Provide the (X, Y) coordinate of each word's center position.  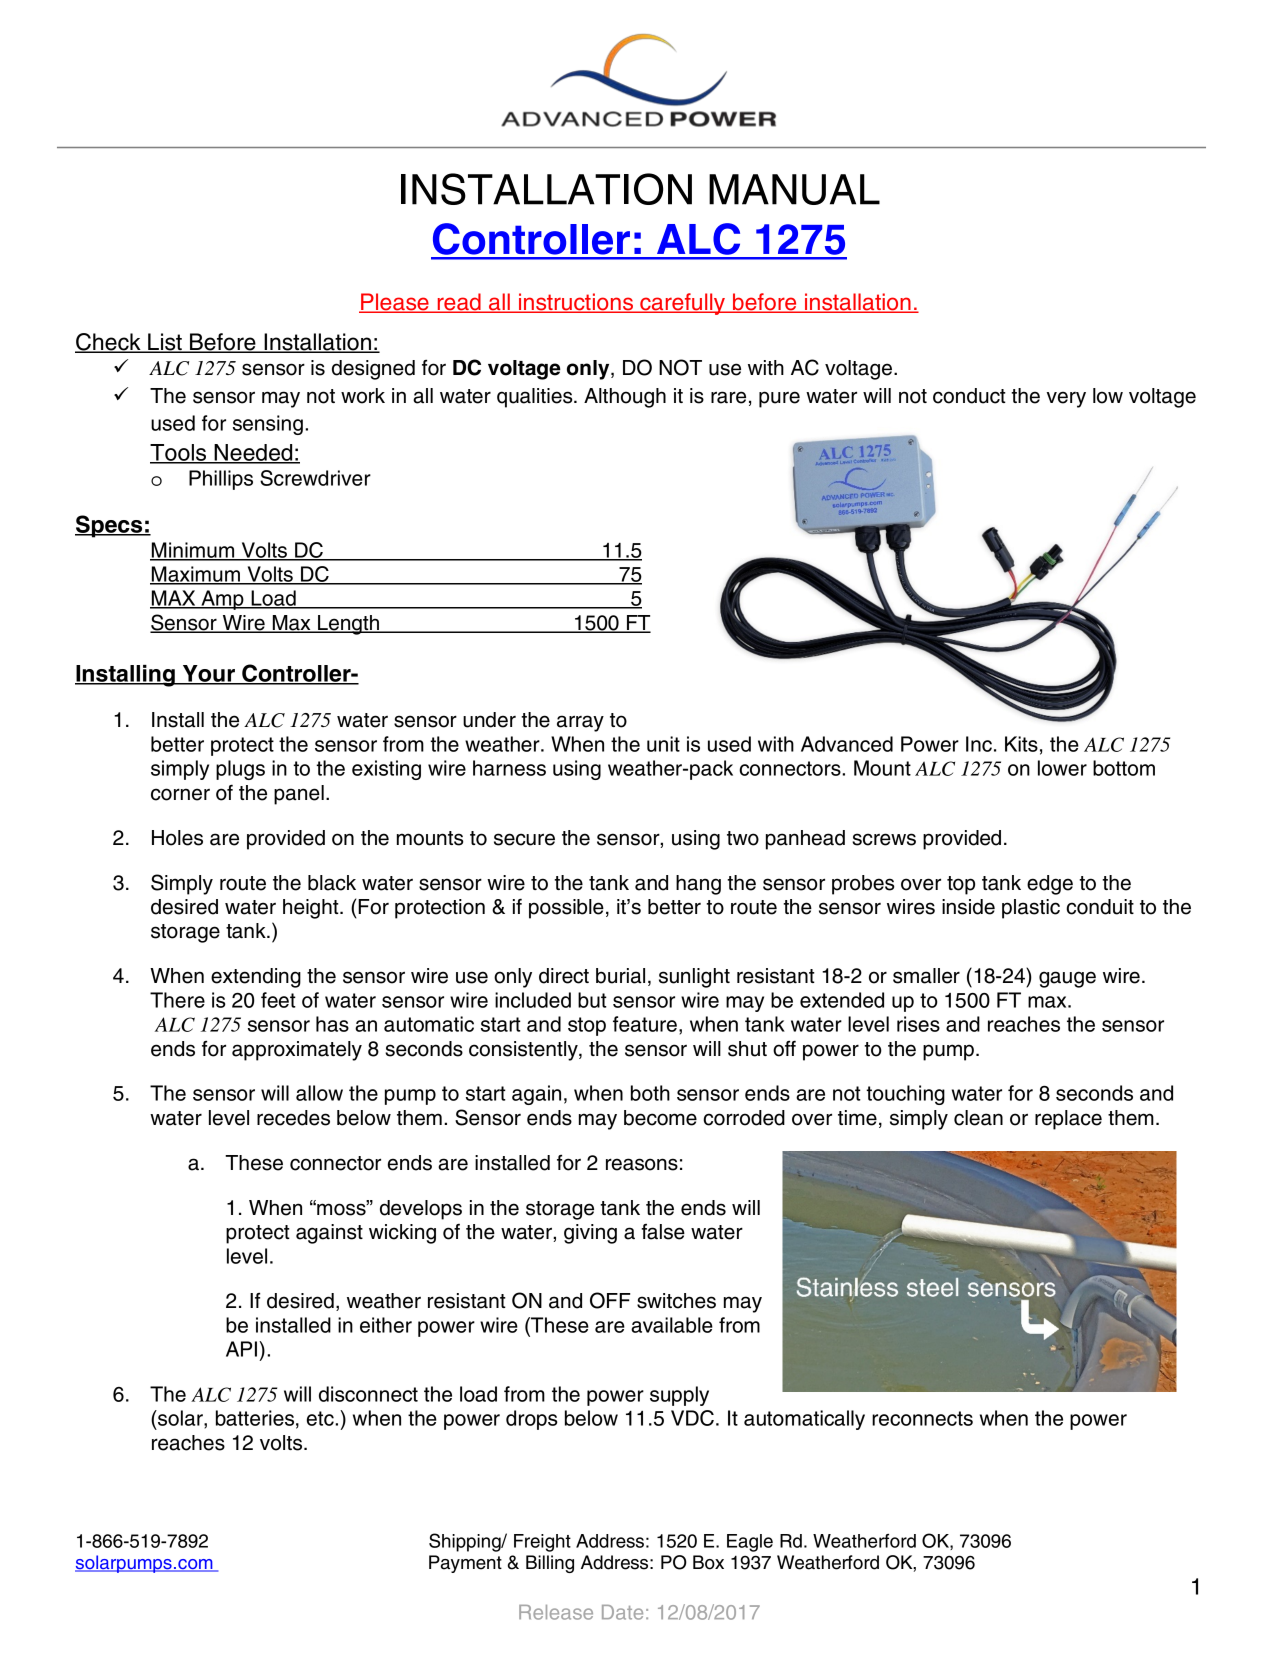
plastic (1031, 909)
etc (321, 1418)
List (165, 343)
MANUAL (794, 189)
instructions (576, 303)
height (312, 909)
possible (566, 909)
